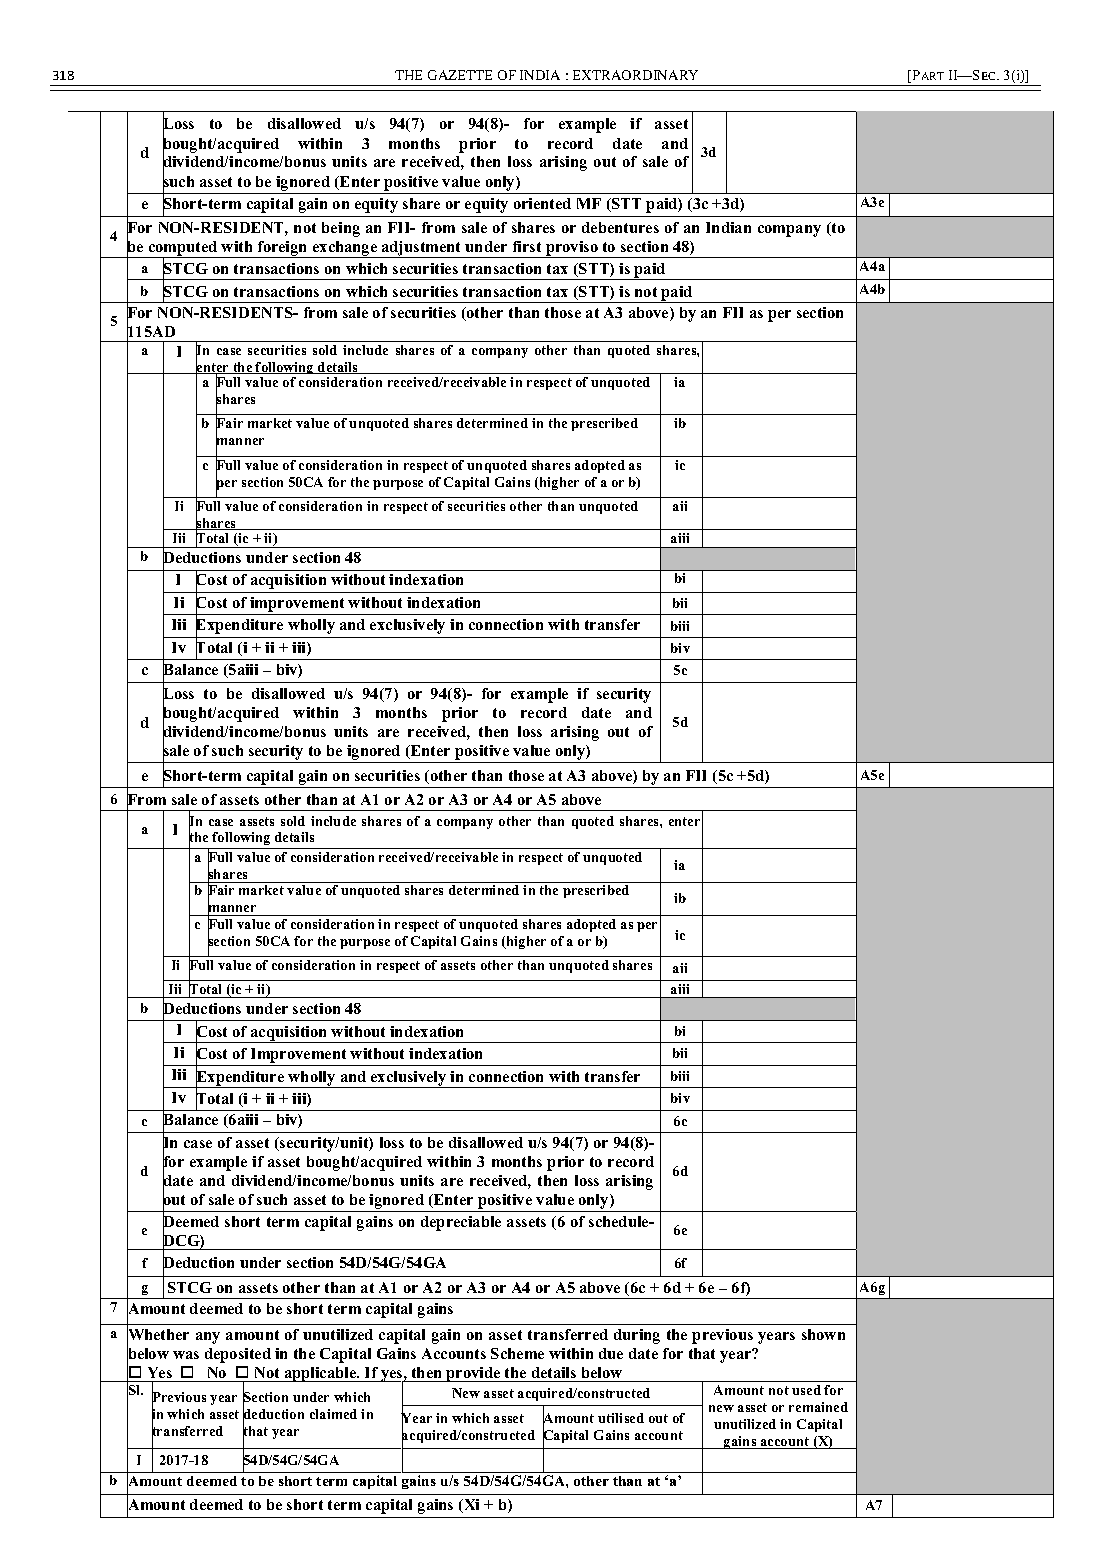 Image resolution: width=1095 pixels, height=1548 pixels. I want to click on deposited, so click(238, 1355).
